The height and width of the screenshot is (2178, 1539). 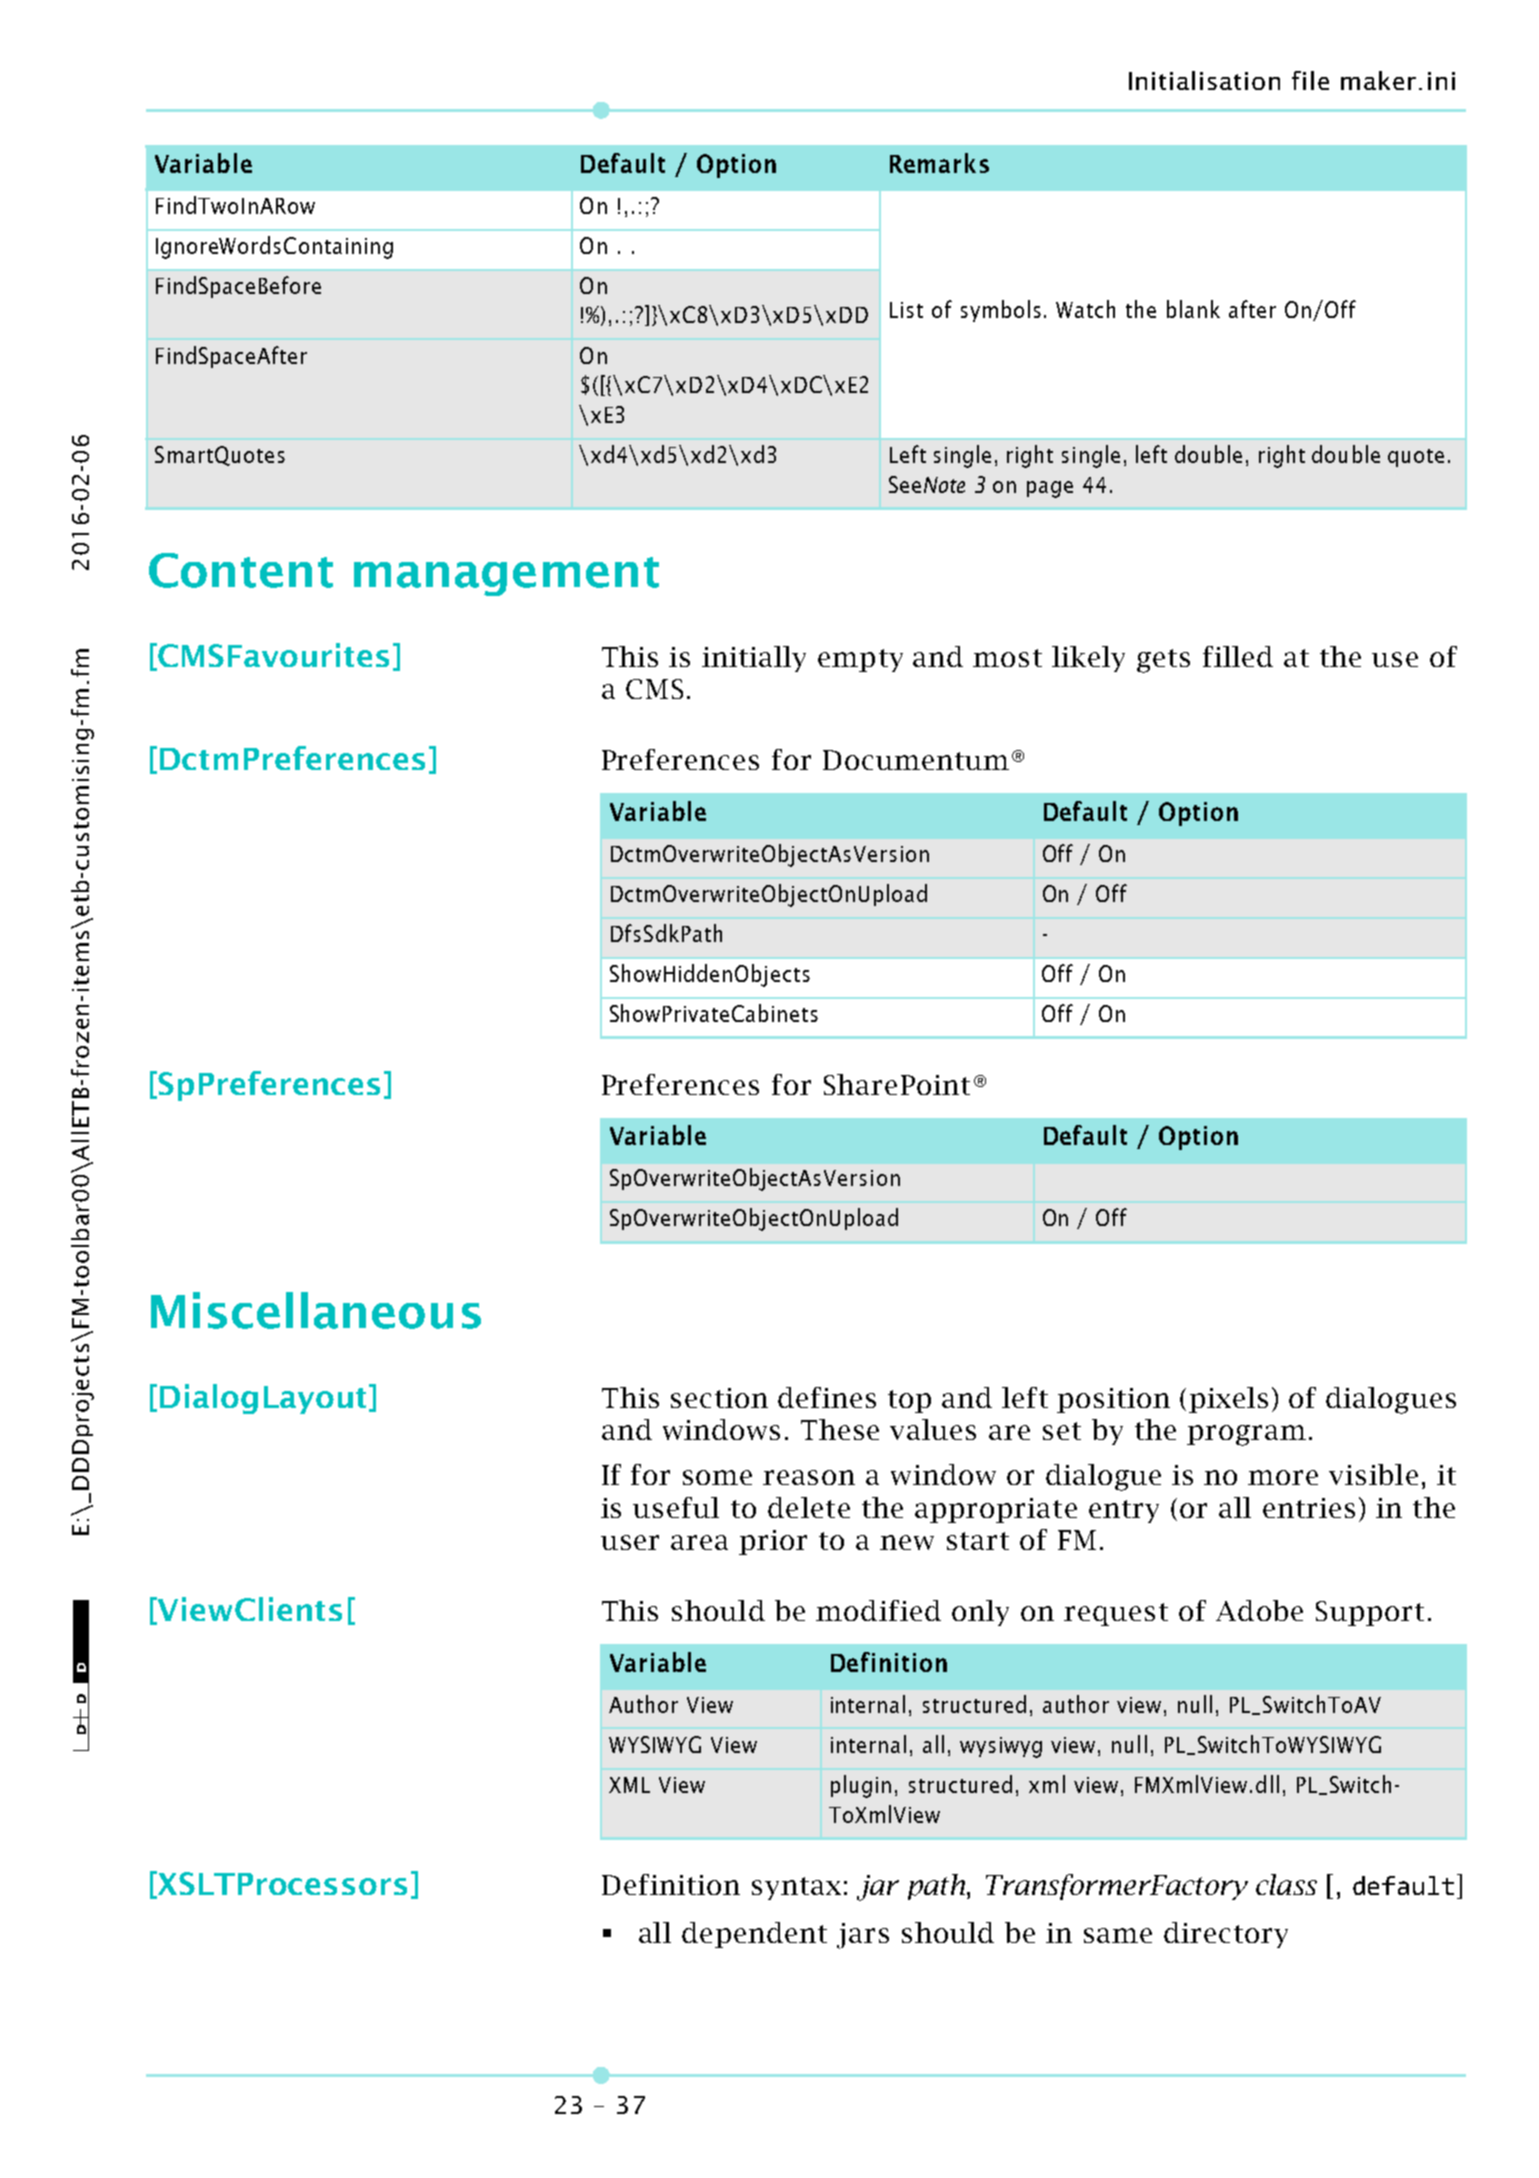 What do you see at coordinates (241, 570) in the screenshot?
I see `Content` at bounding box center [241, 570].
